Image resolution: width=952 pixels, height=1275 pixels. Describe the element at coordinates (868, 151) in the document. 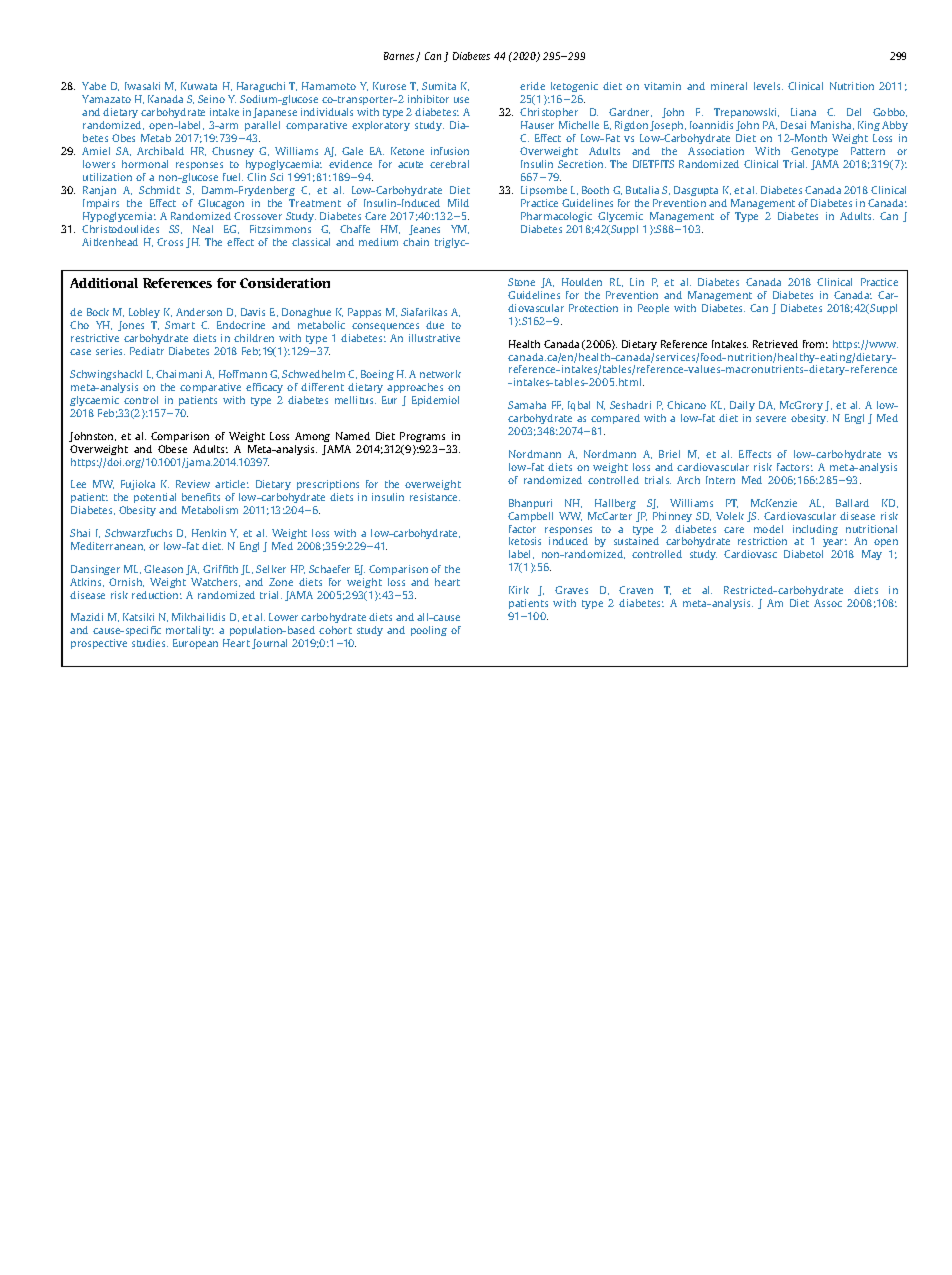

I see `Pattern` at that location.
